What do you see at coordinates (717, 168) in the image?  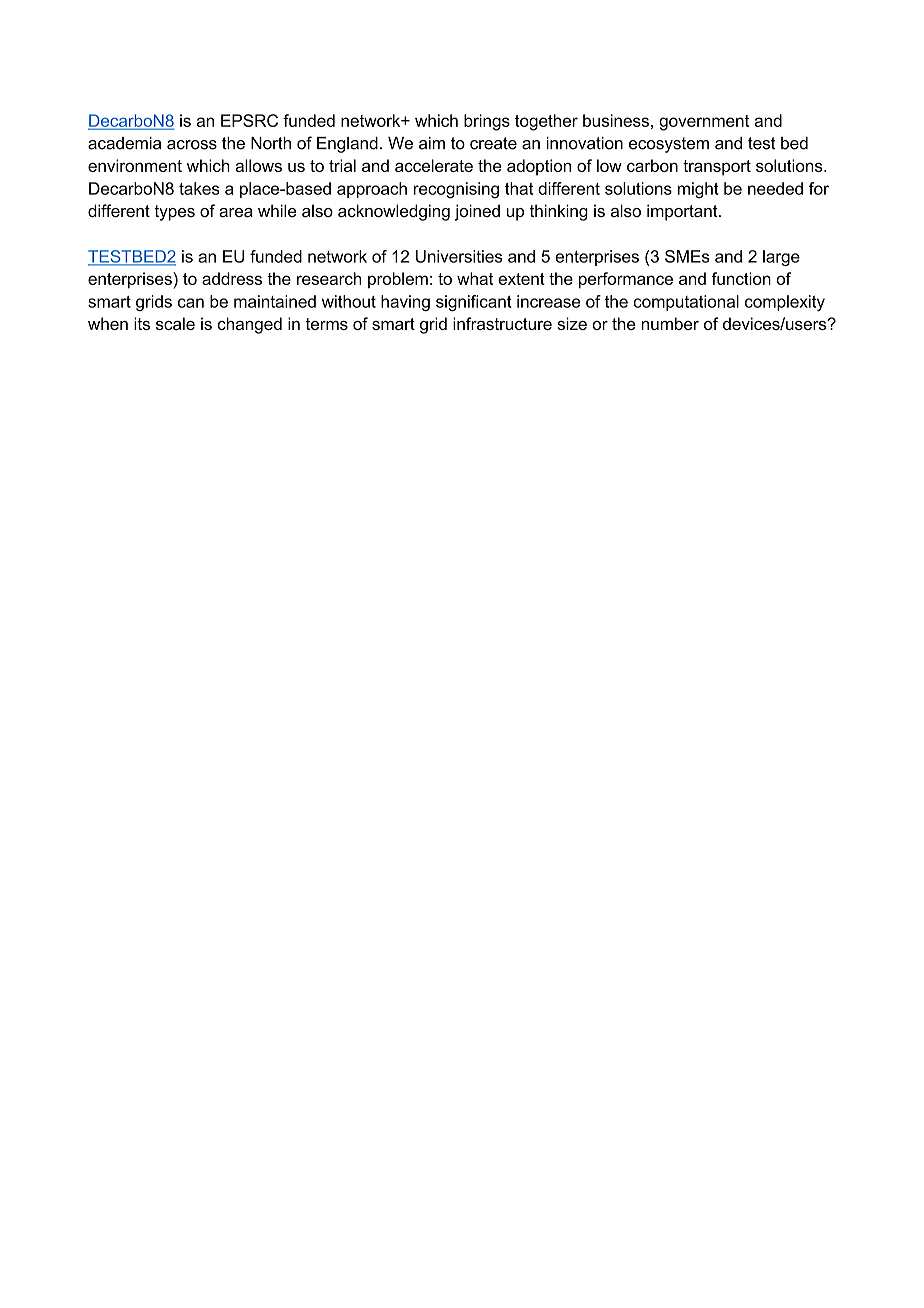 I see `transport` at bounding box center [717, 168].
